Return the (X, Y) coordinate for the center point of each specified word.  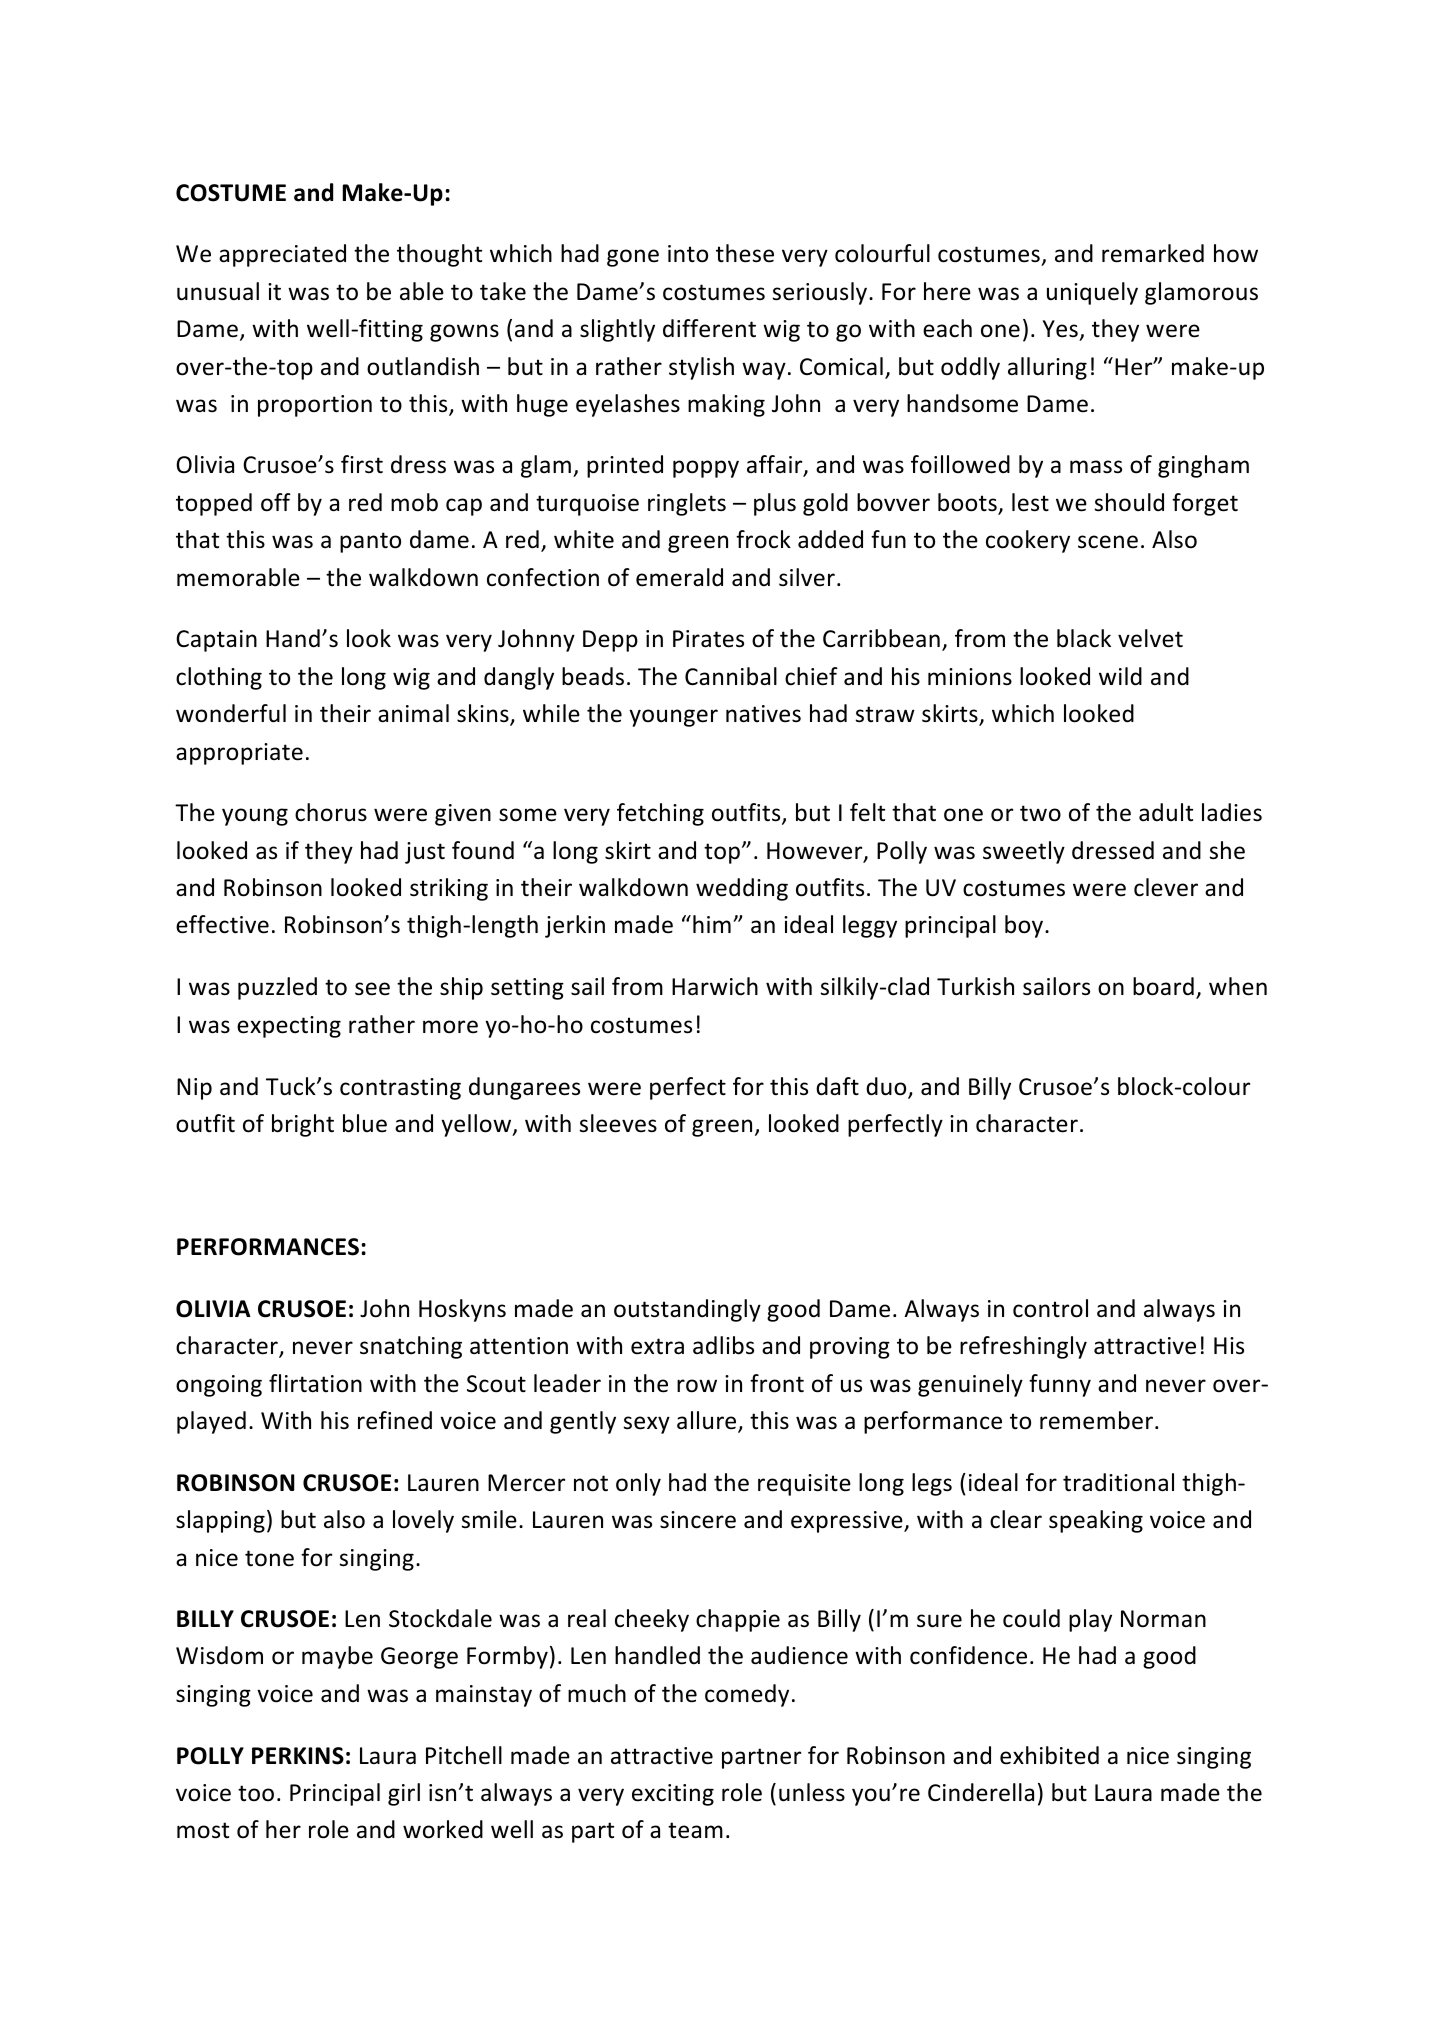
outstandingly (687, 1310)
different (709, 328)
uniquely (1092, 293)
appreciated (282, 255)
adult (1166, 812)
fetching (660, 814)
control (1050, 1308)
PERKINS (298, 1756)
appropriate (239, 754)
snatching (411, 1347)
